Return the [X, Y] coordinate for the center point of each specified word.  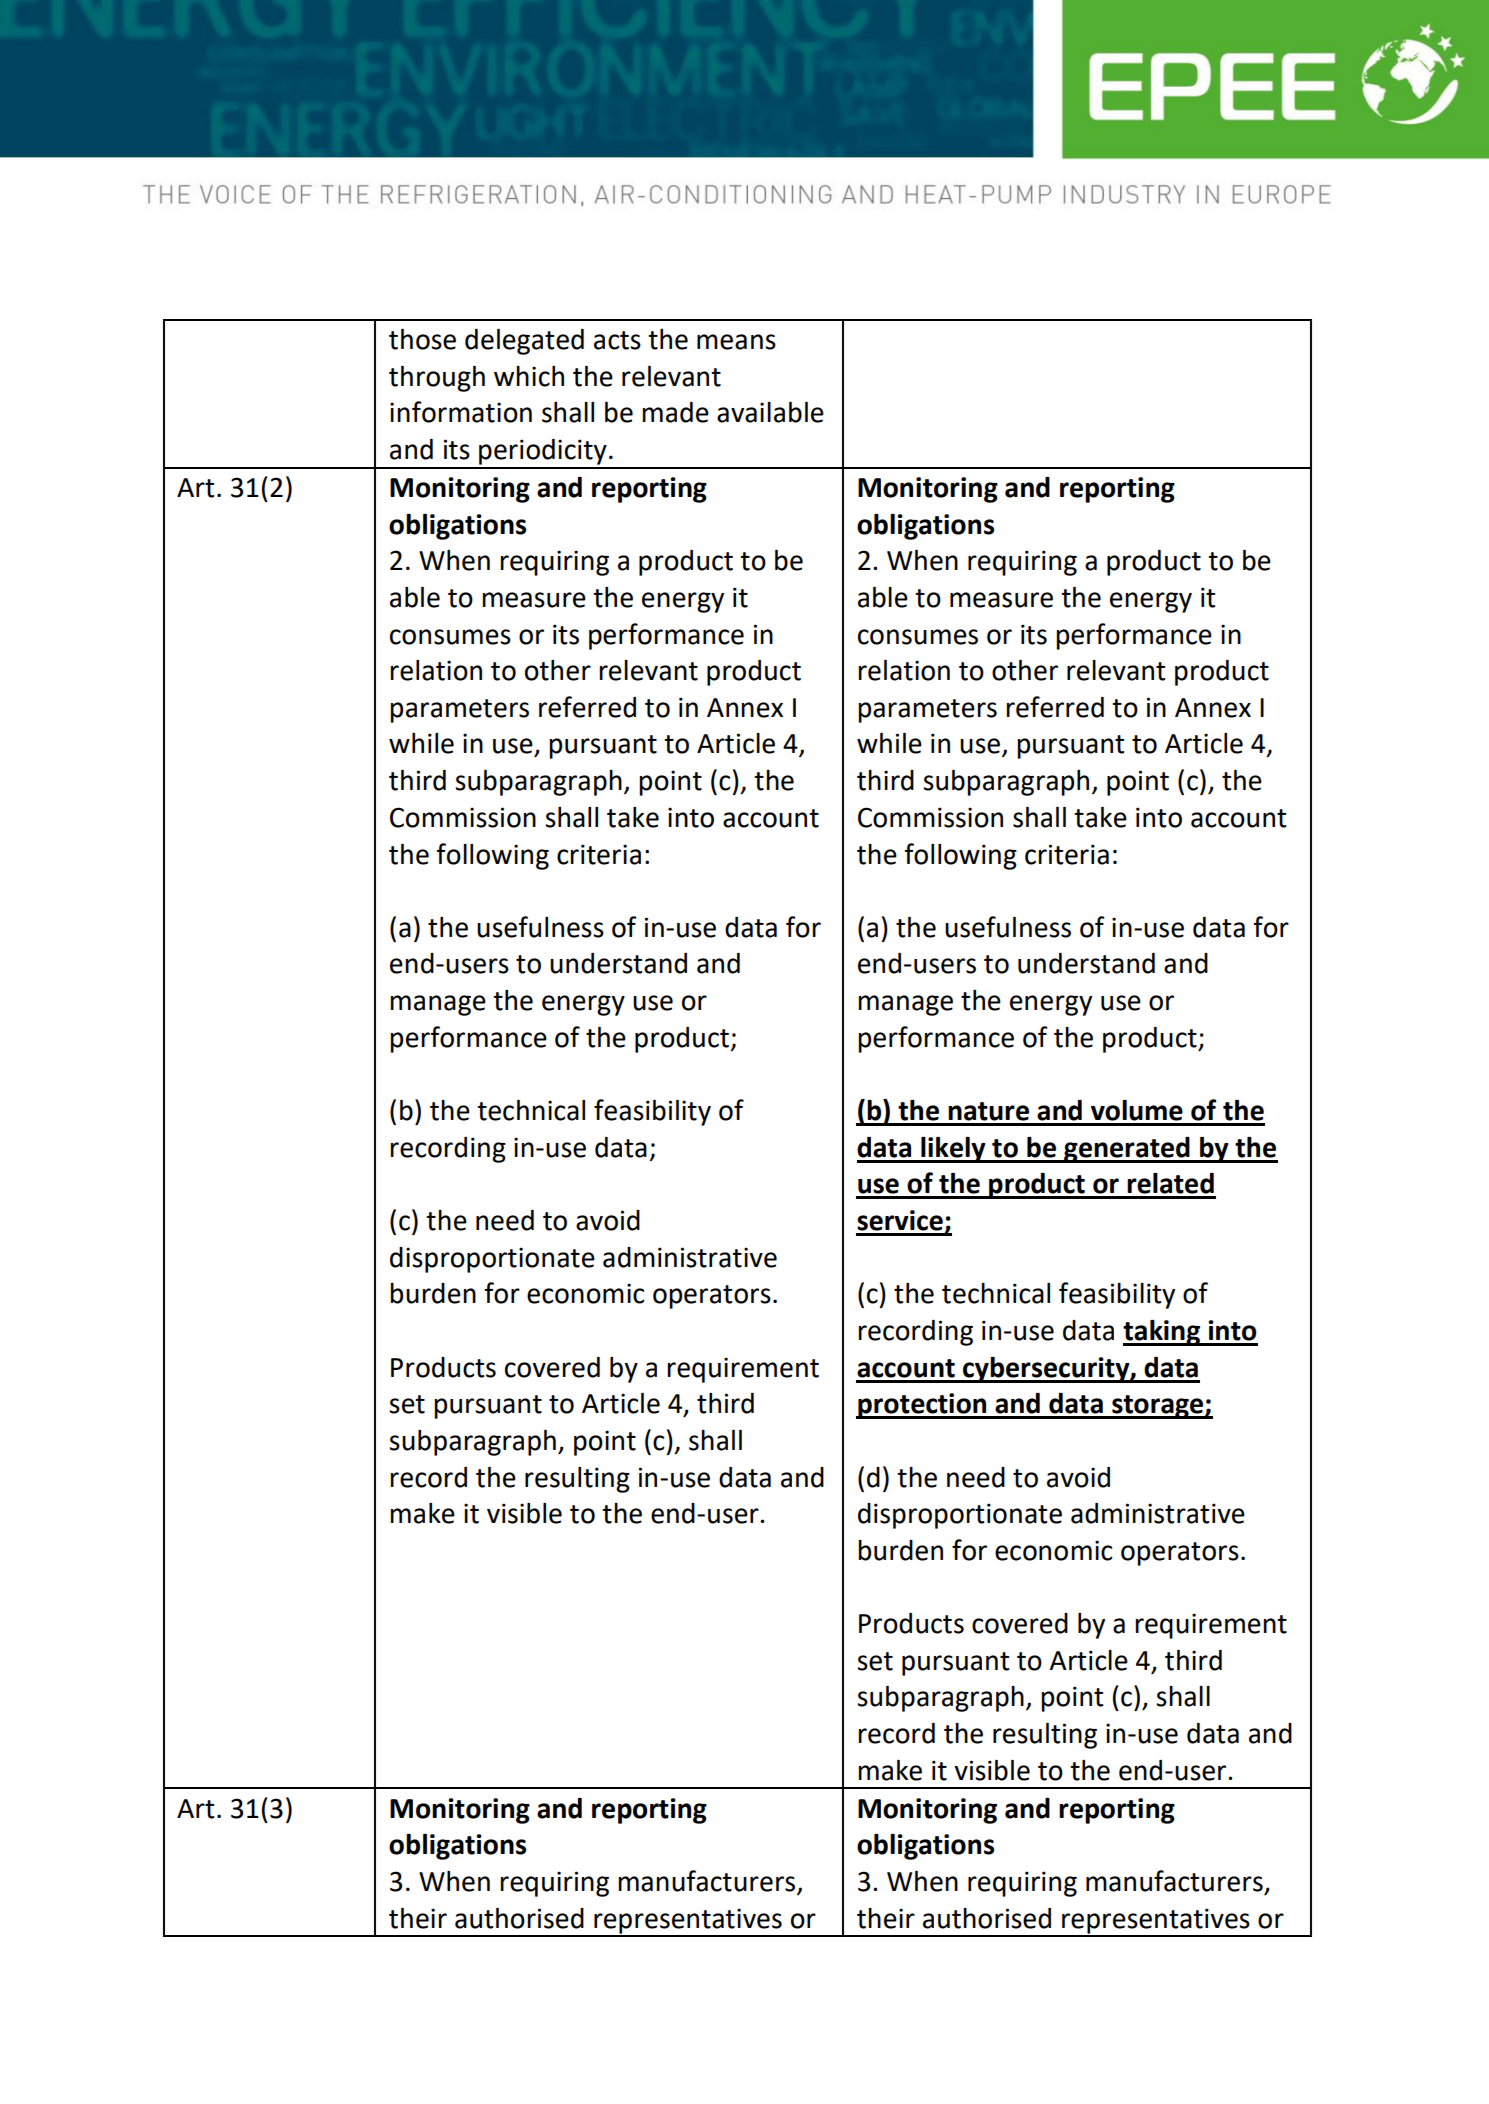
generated [1127, 1150]
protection [922, 1406]
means [736, 342]
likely [953, 1150]
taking [1163, 1333]
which [529, 376]
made [675, 412]
